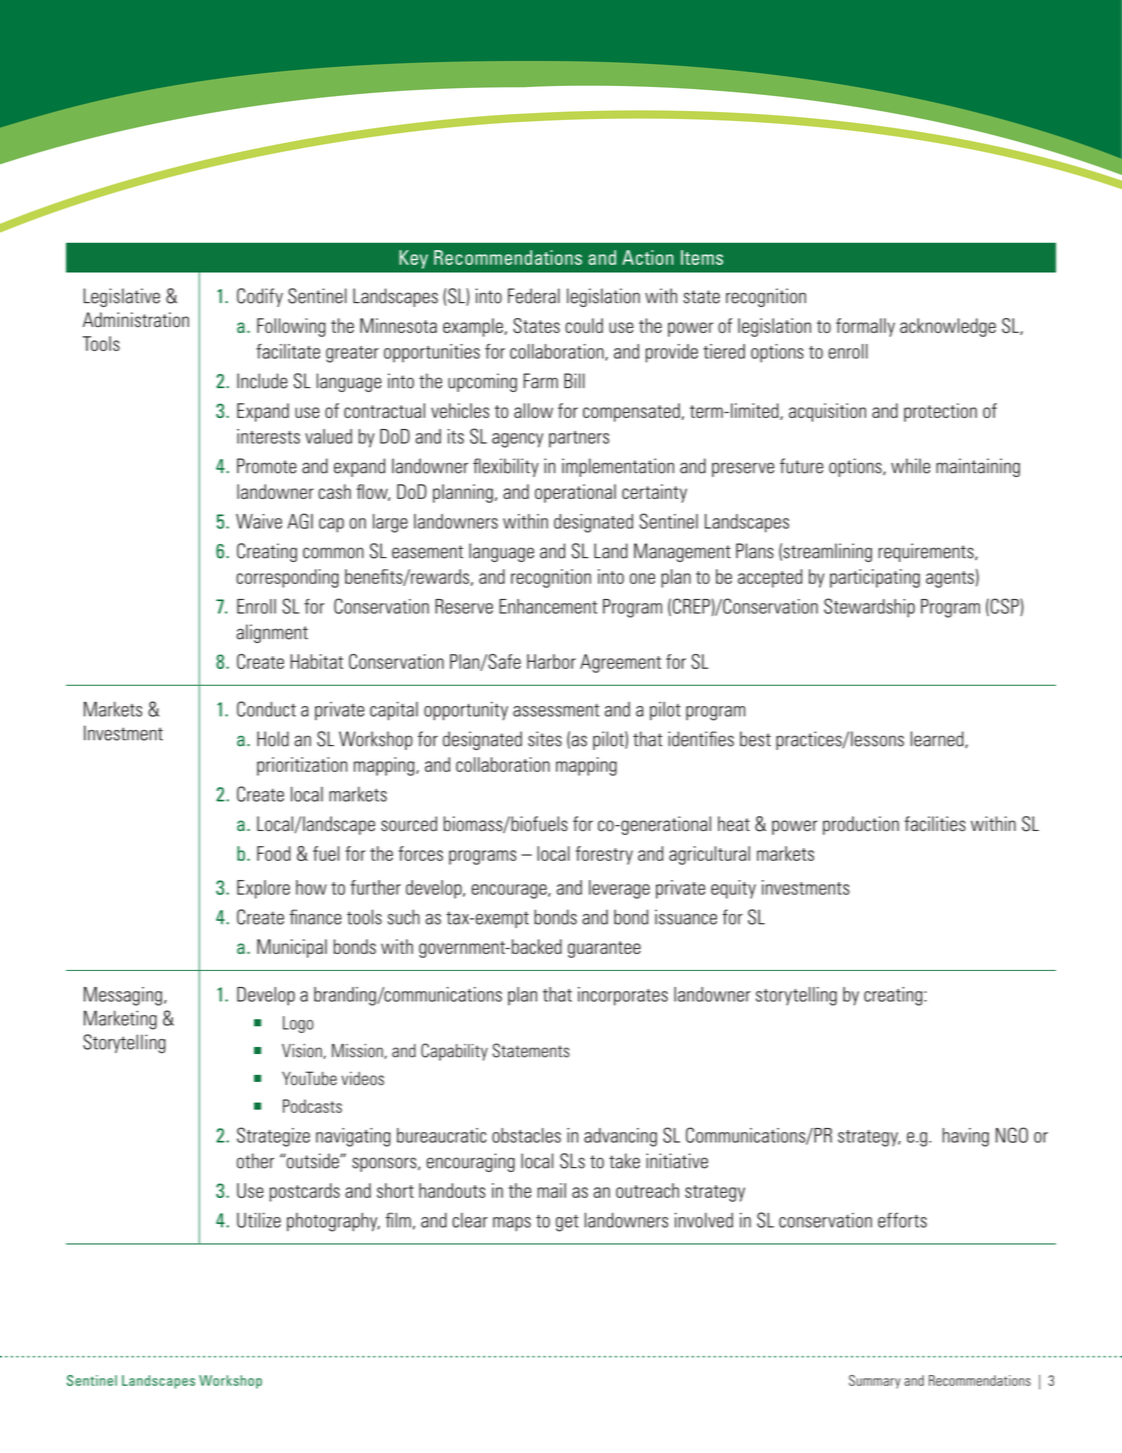  I want to click on Utilize, so click(259, 1220).
